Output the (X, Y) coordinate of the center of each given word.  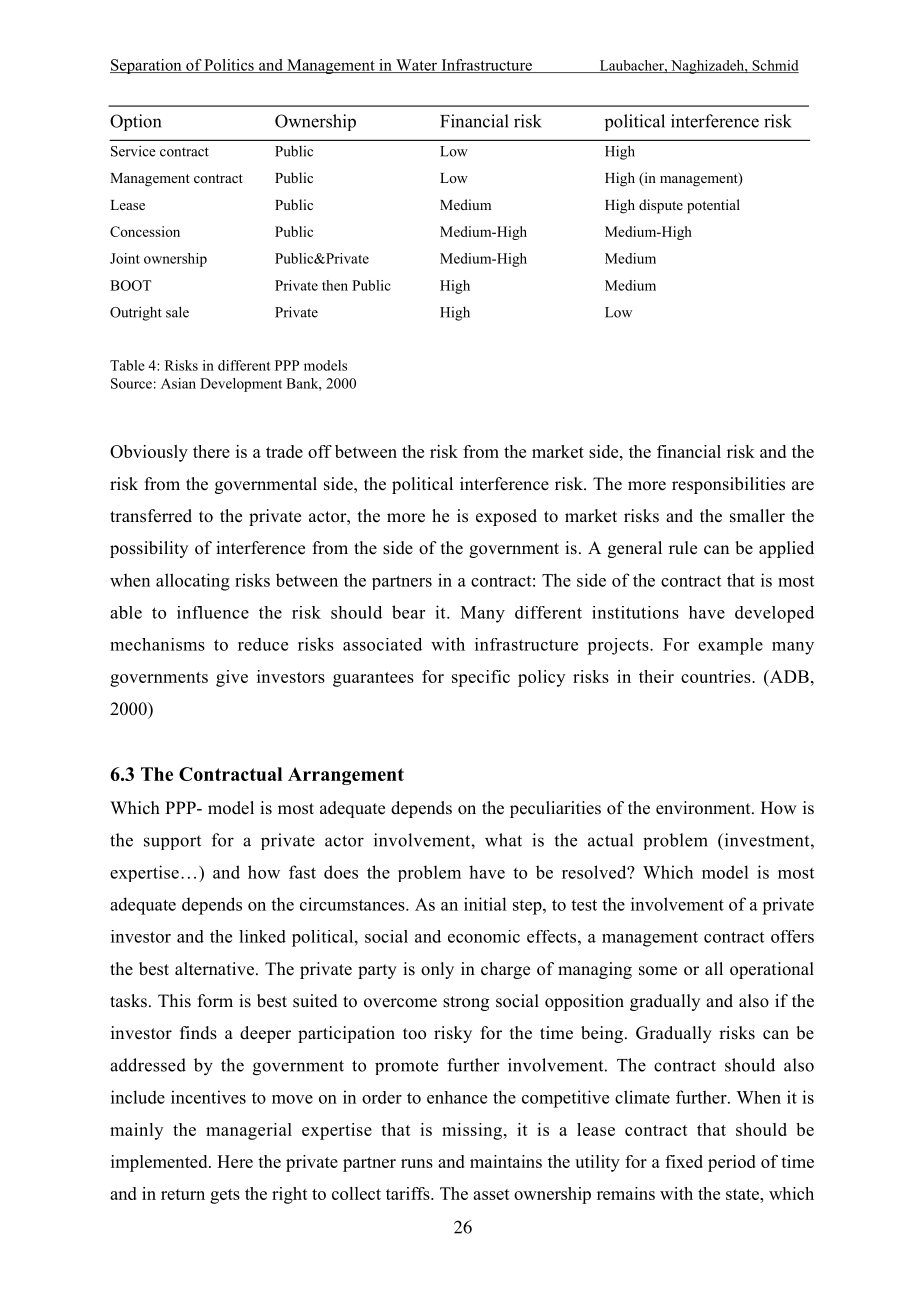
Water (417, 66)
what (503, 840)
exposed (506, 517)
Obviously (149, 453)
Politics (229, 66)
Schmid (774, 66)
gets (225, 1196)
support (172, 842)
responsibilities (728, 485)
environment (704, 808)
